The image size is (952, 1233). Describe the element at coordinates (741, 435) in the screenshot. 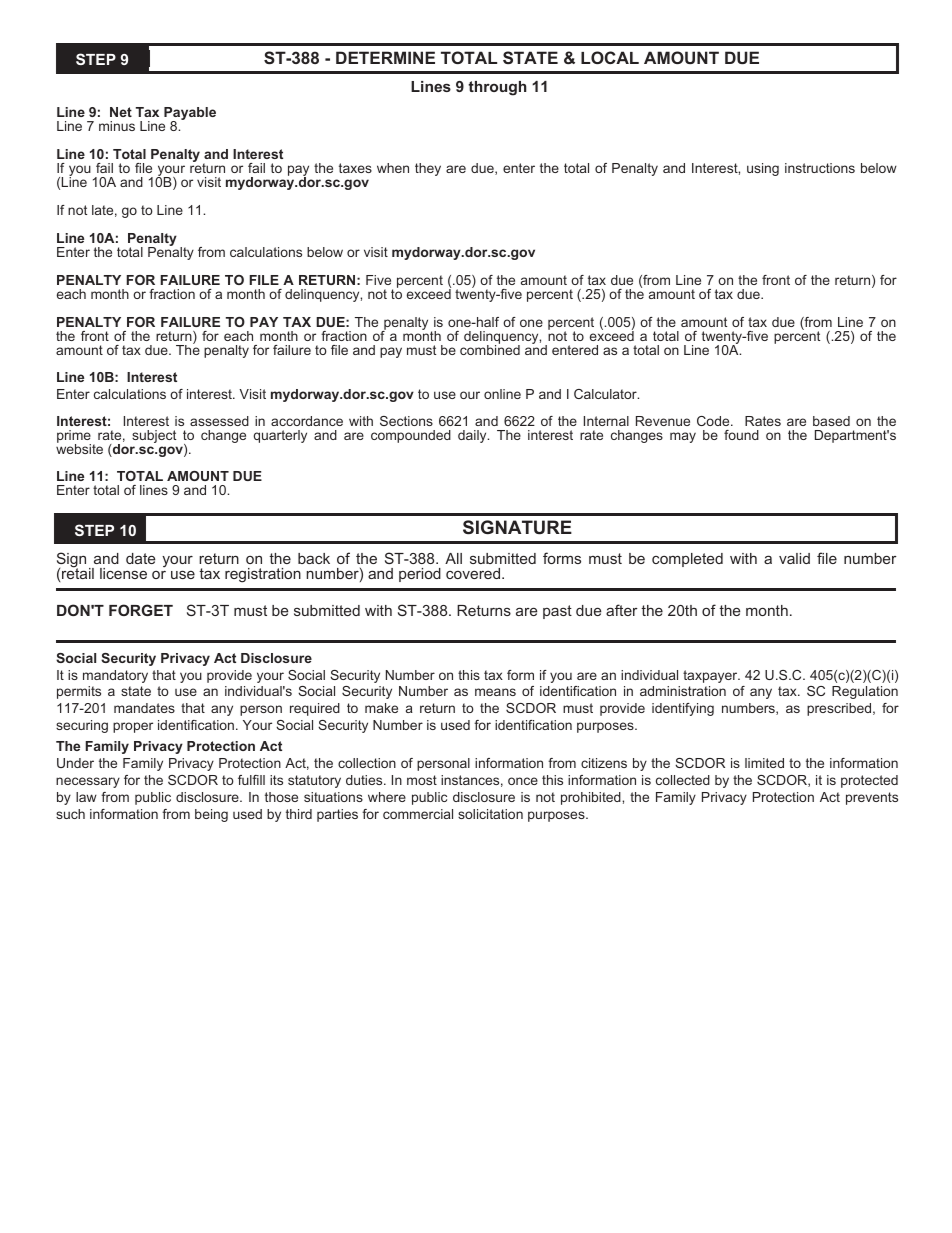

I see `found` at that location.
